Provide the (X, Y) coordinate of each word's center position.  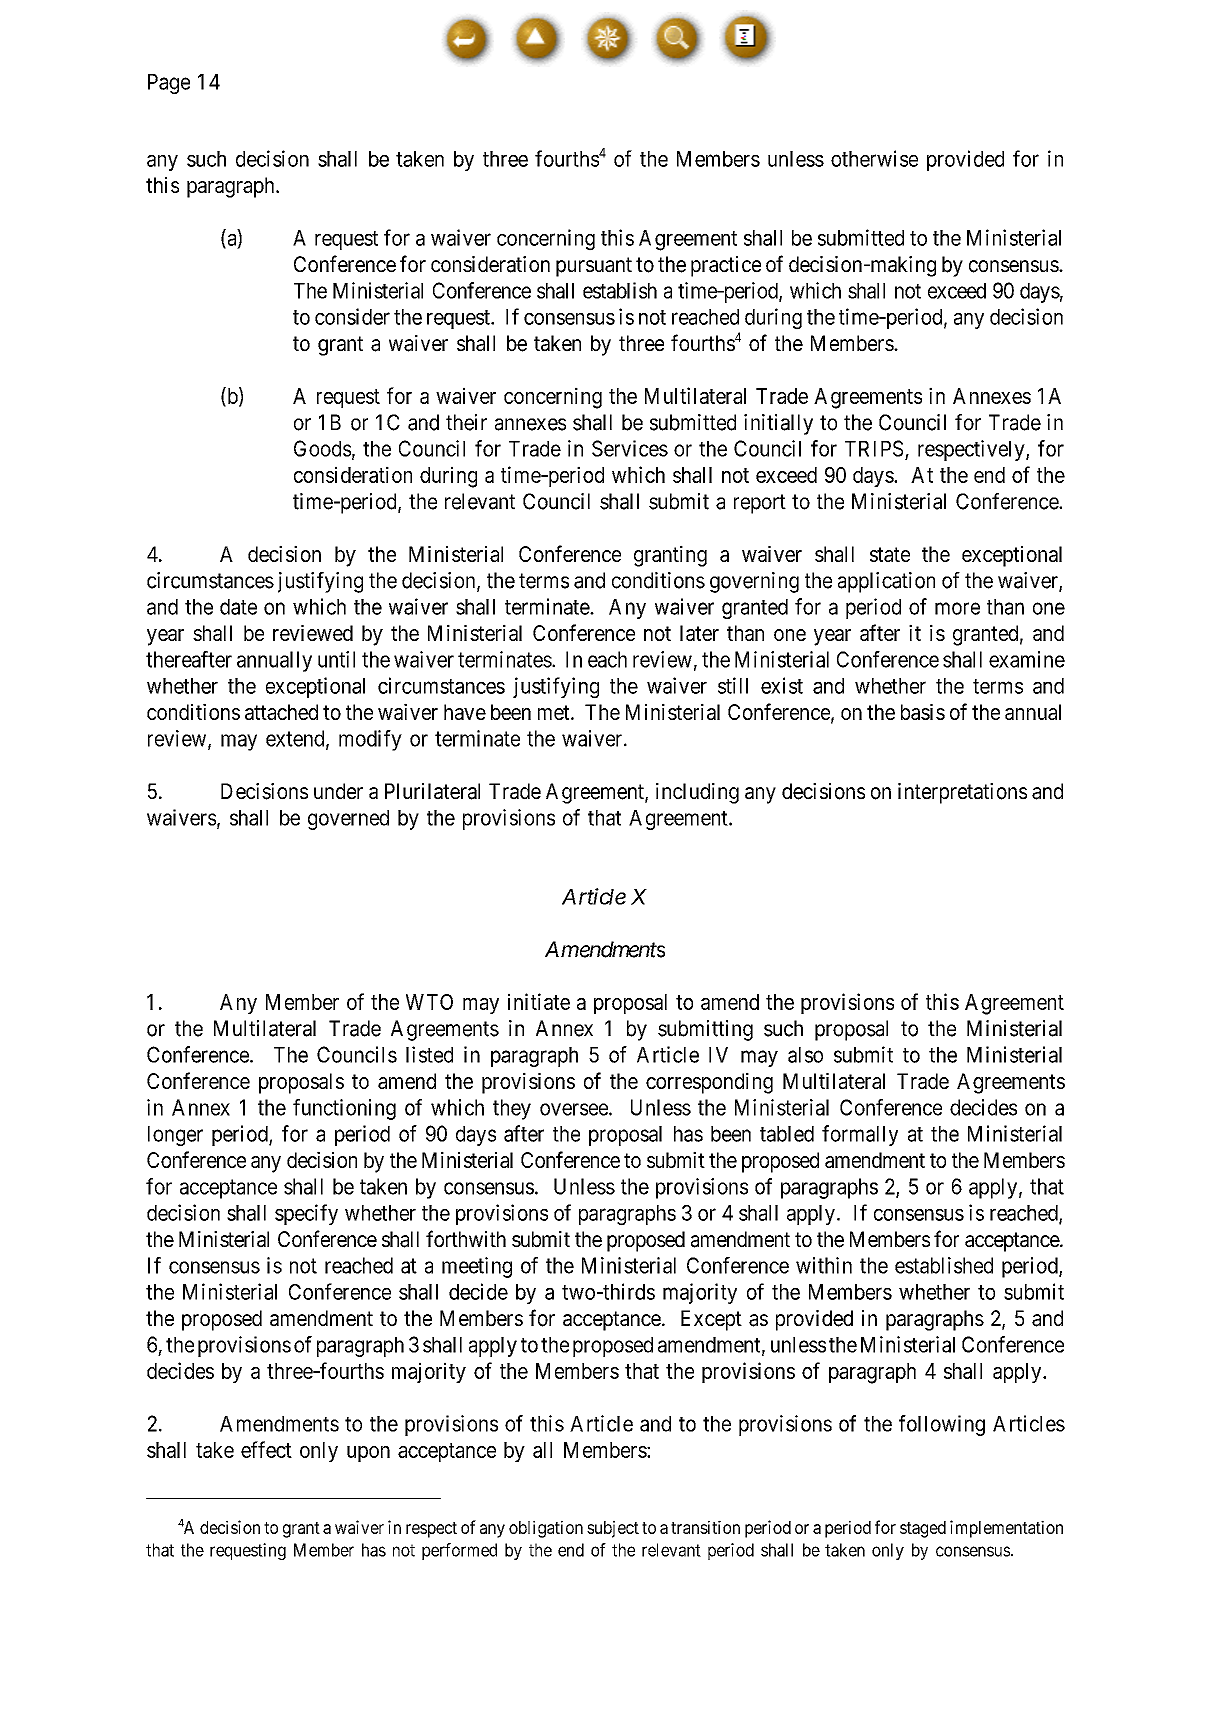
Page (169, 84)
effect (266, 1449)
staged (923, 1529)
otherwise (874, 158)
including (697, 793)
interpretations (962, 793)
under (338, 791)
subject (613, 1529)
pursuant (594, 267)
